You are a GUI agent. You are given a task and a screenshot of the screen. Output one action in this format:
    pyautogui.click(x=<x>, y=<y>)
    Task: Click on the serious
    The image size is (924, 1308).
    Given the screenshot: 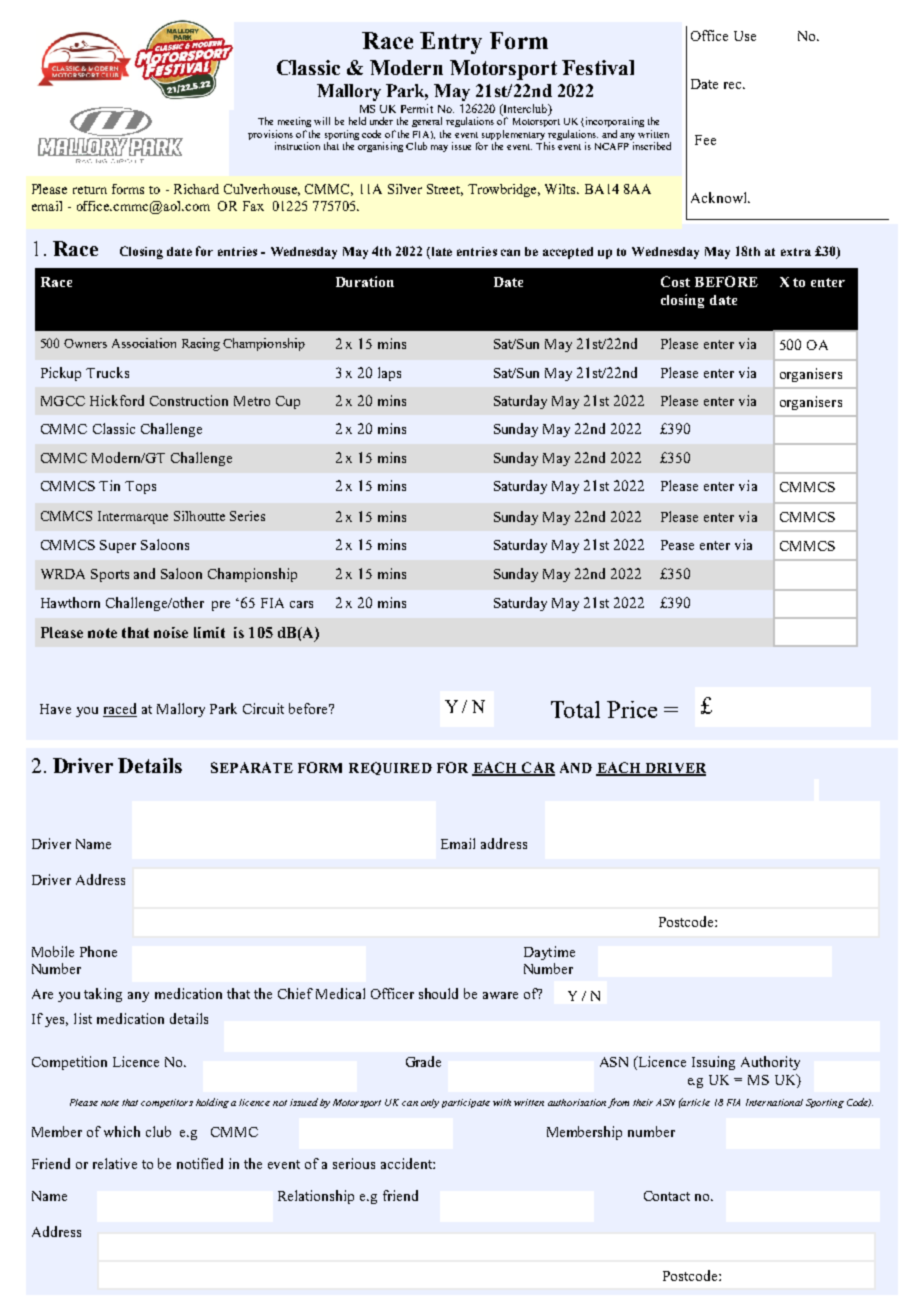 What is the action you would take?
    pyautogui.click(x=354, y=1163)
